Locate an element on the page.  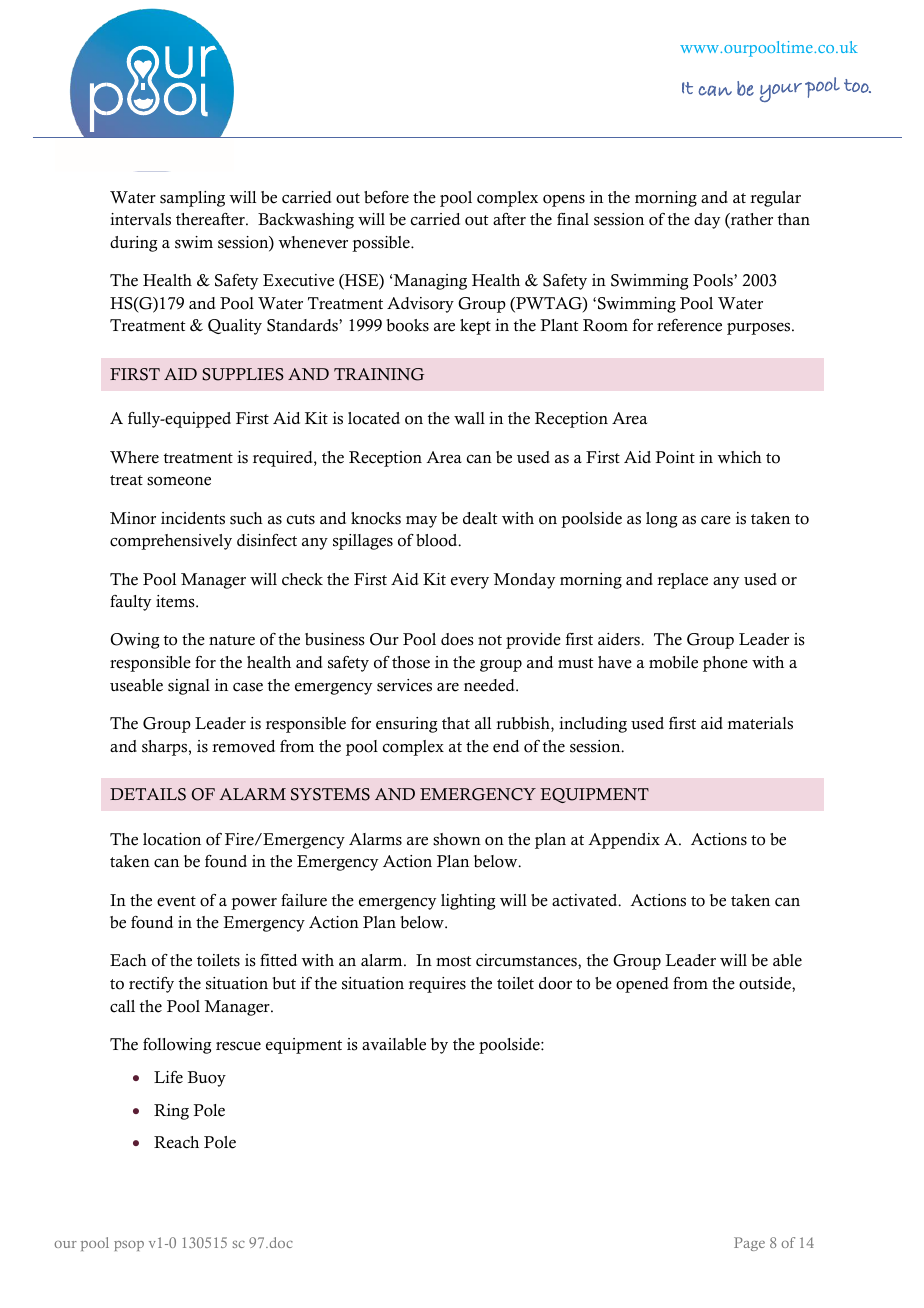
possible is located at coordinates (382, 244).
